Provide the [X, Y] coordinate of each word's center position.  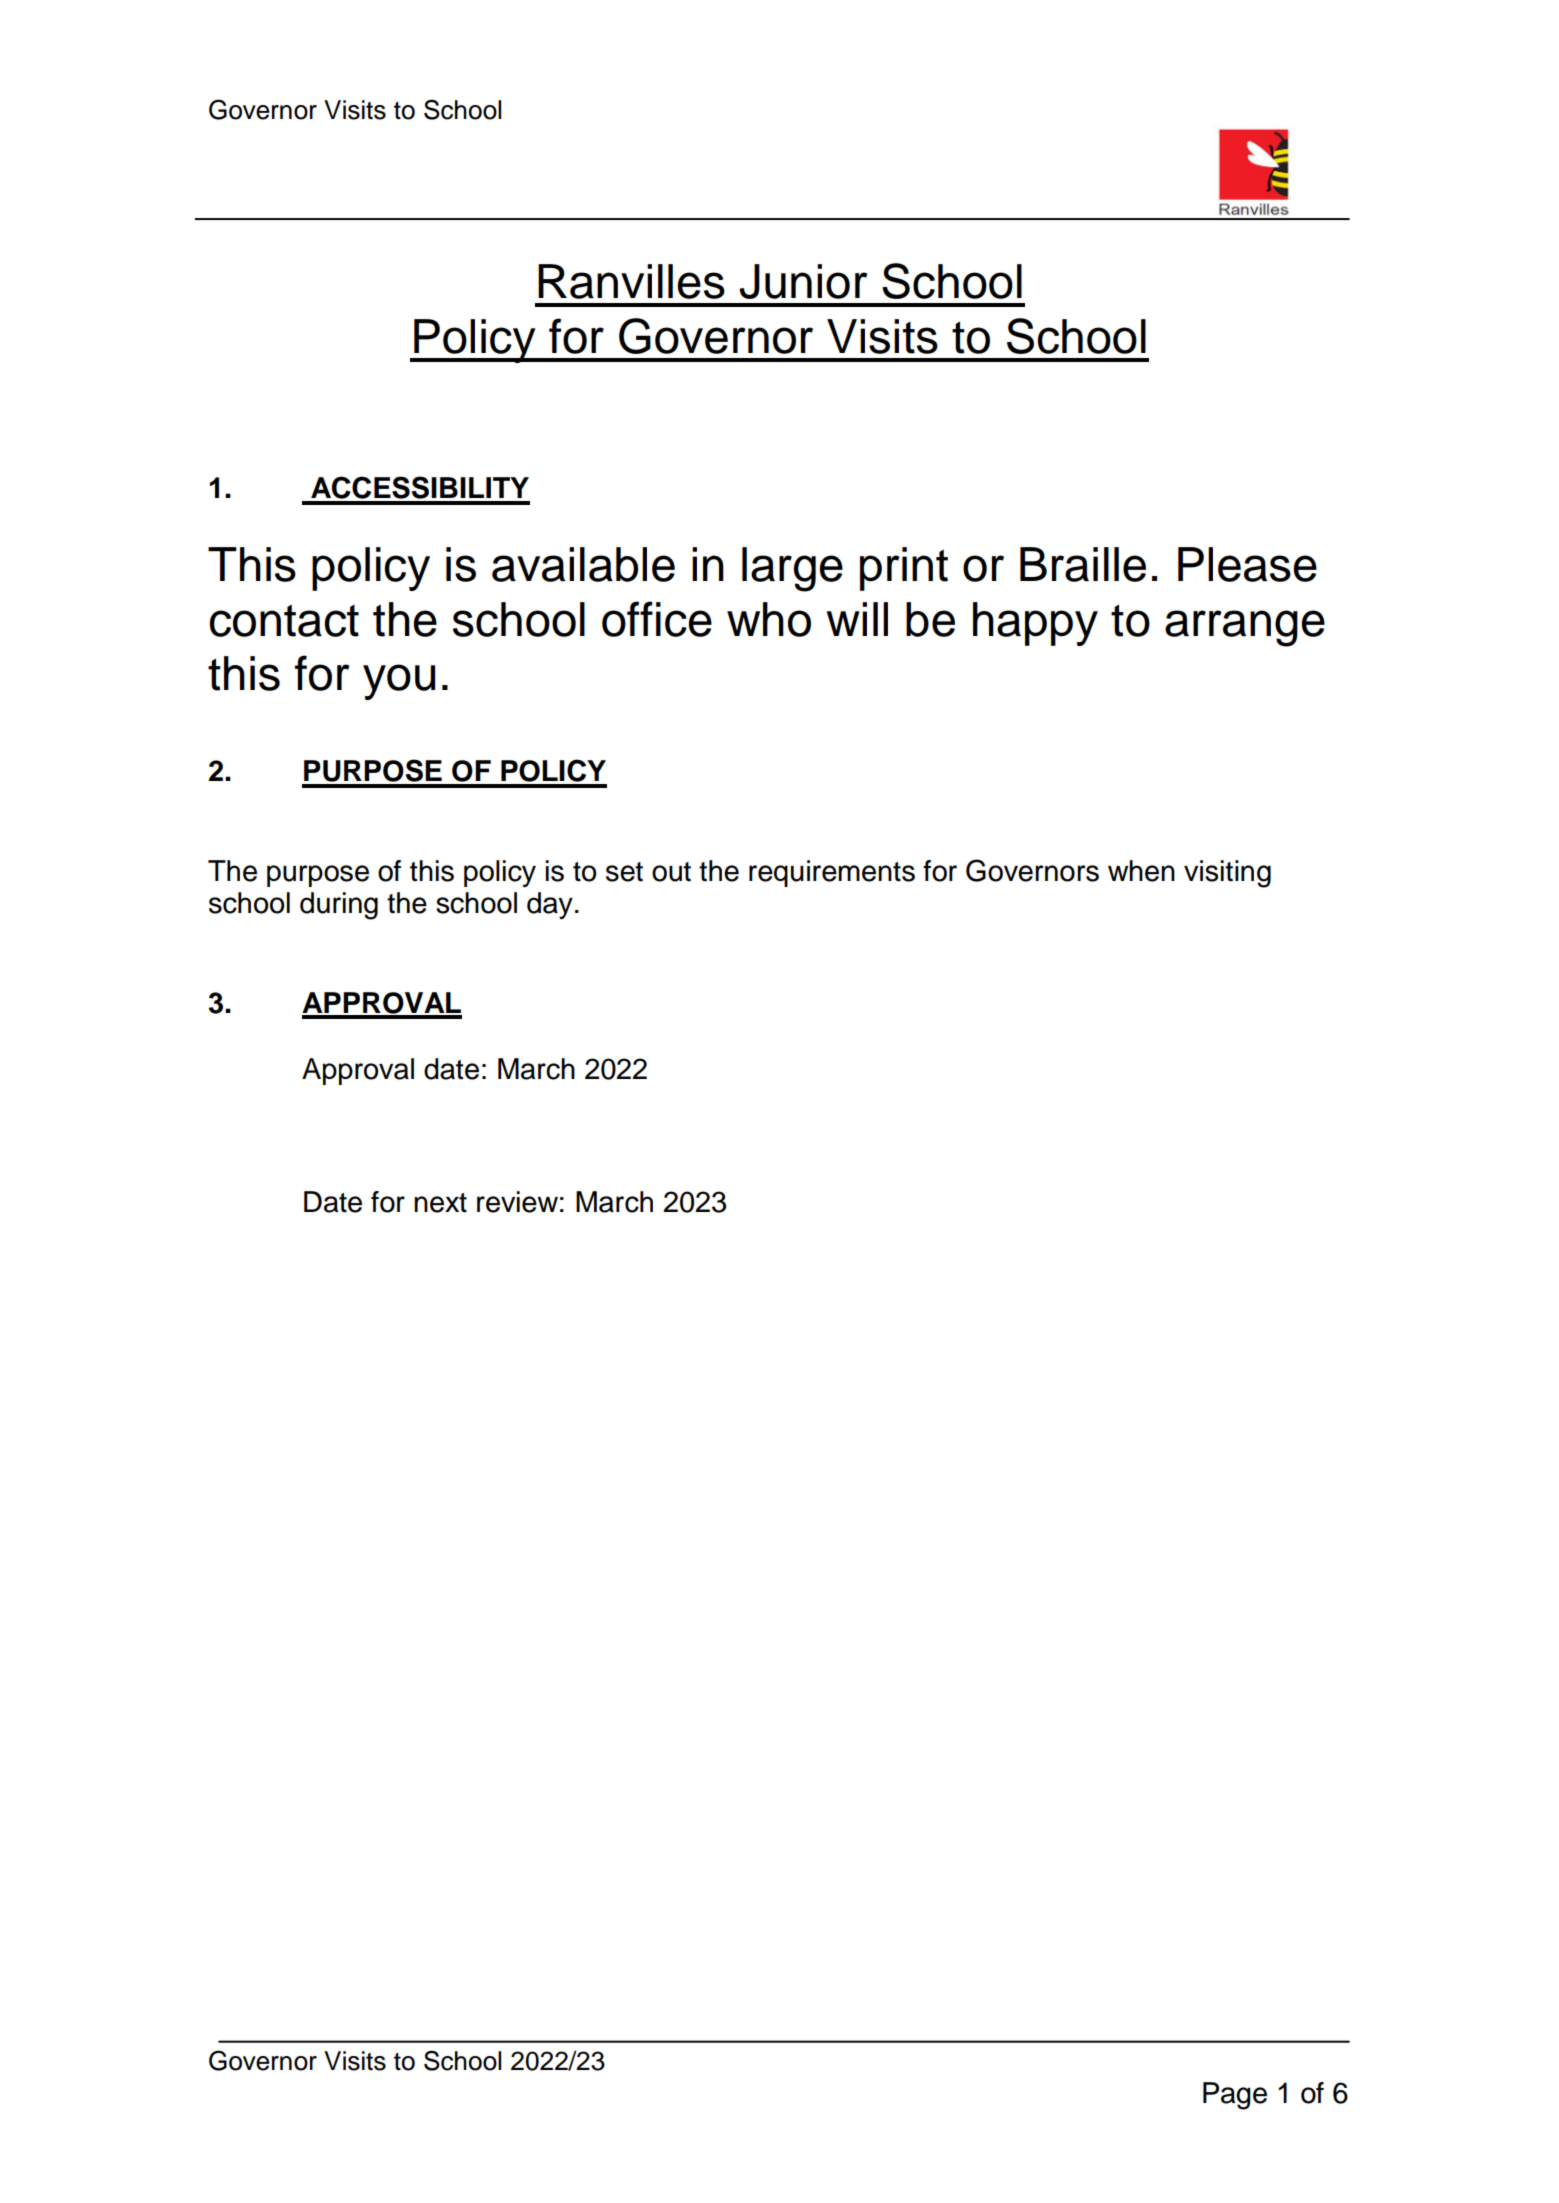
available [583, 564]
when [1141, 871]
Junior [803, 281]
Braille [1083, 564]
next [440, 1203]
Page [1235, 2096]
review [517, 1202]
